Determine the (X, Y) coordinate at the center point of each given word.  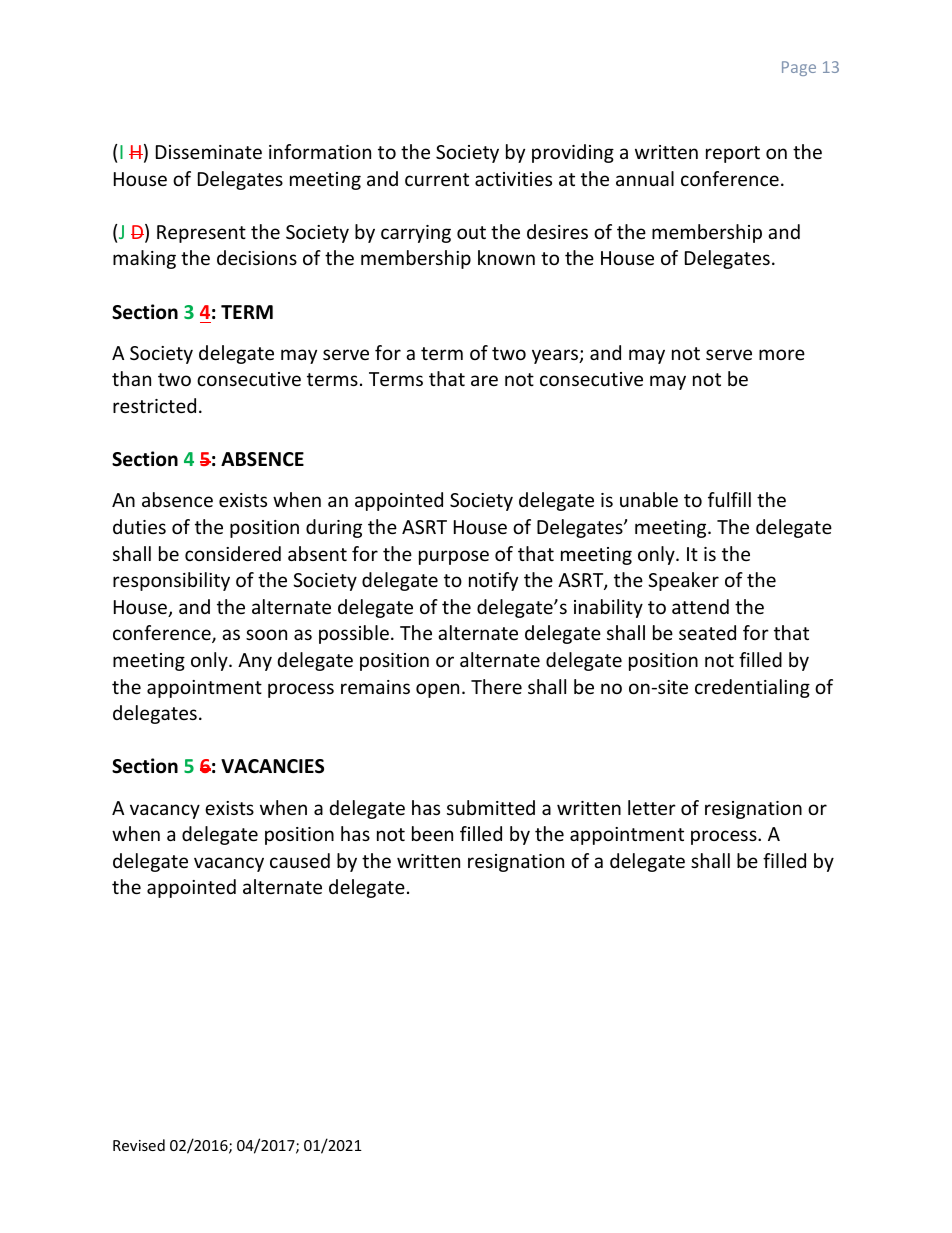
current (437, 179)
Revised (139, 1145)
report (733, 154)
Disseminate (209, 152)
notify (493, 581)
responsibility (171, 581)
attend (700, 606)
